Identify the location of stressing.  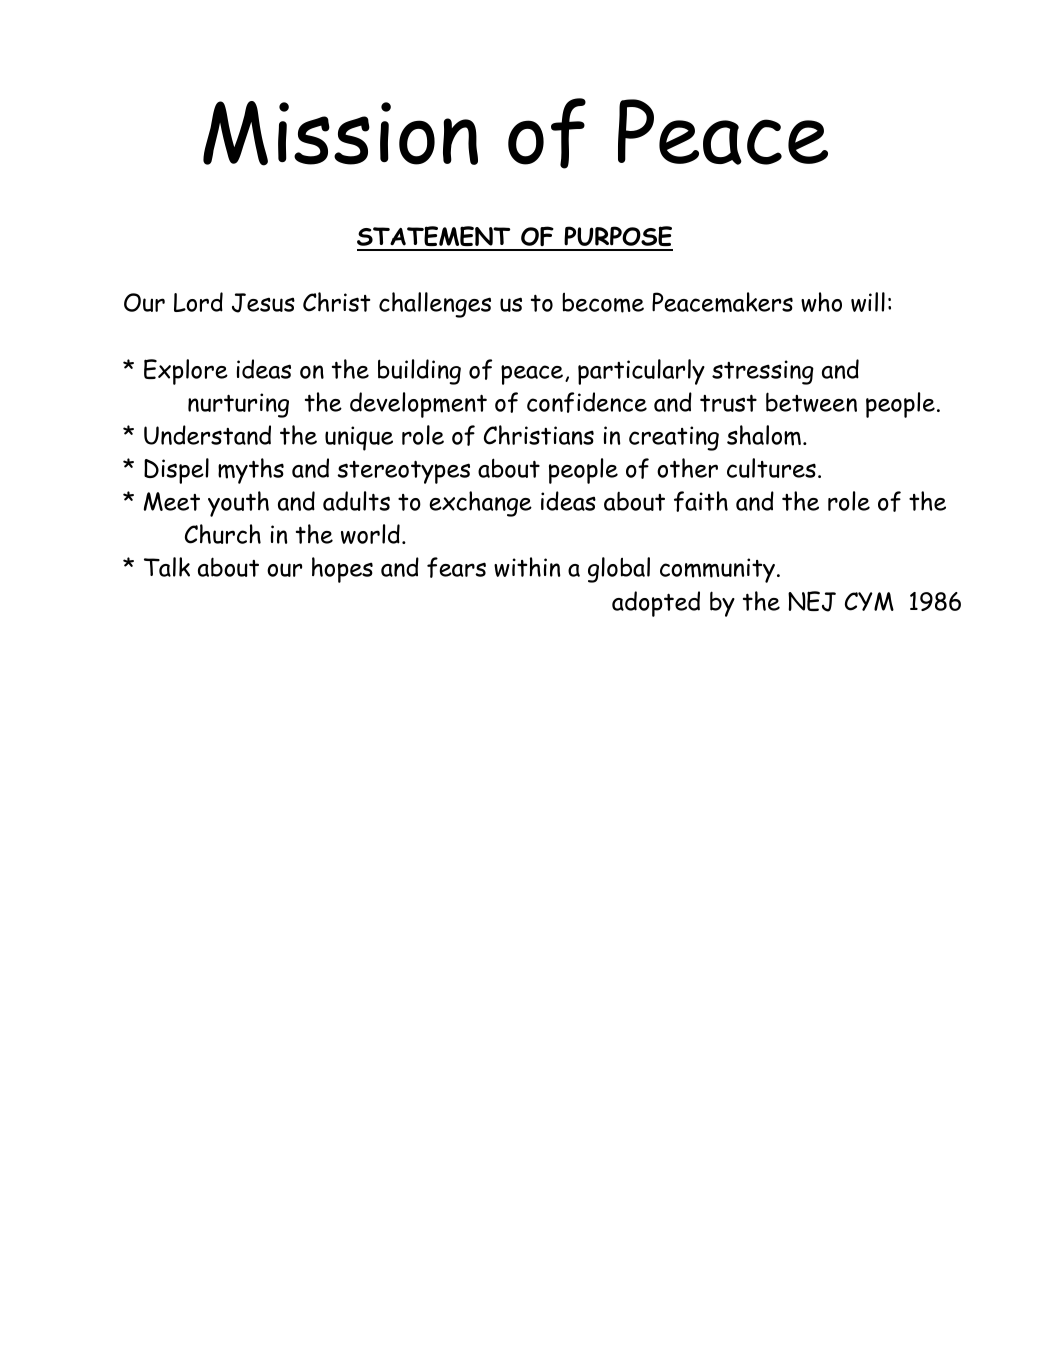
(763, 372).
